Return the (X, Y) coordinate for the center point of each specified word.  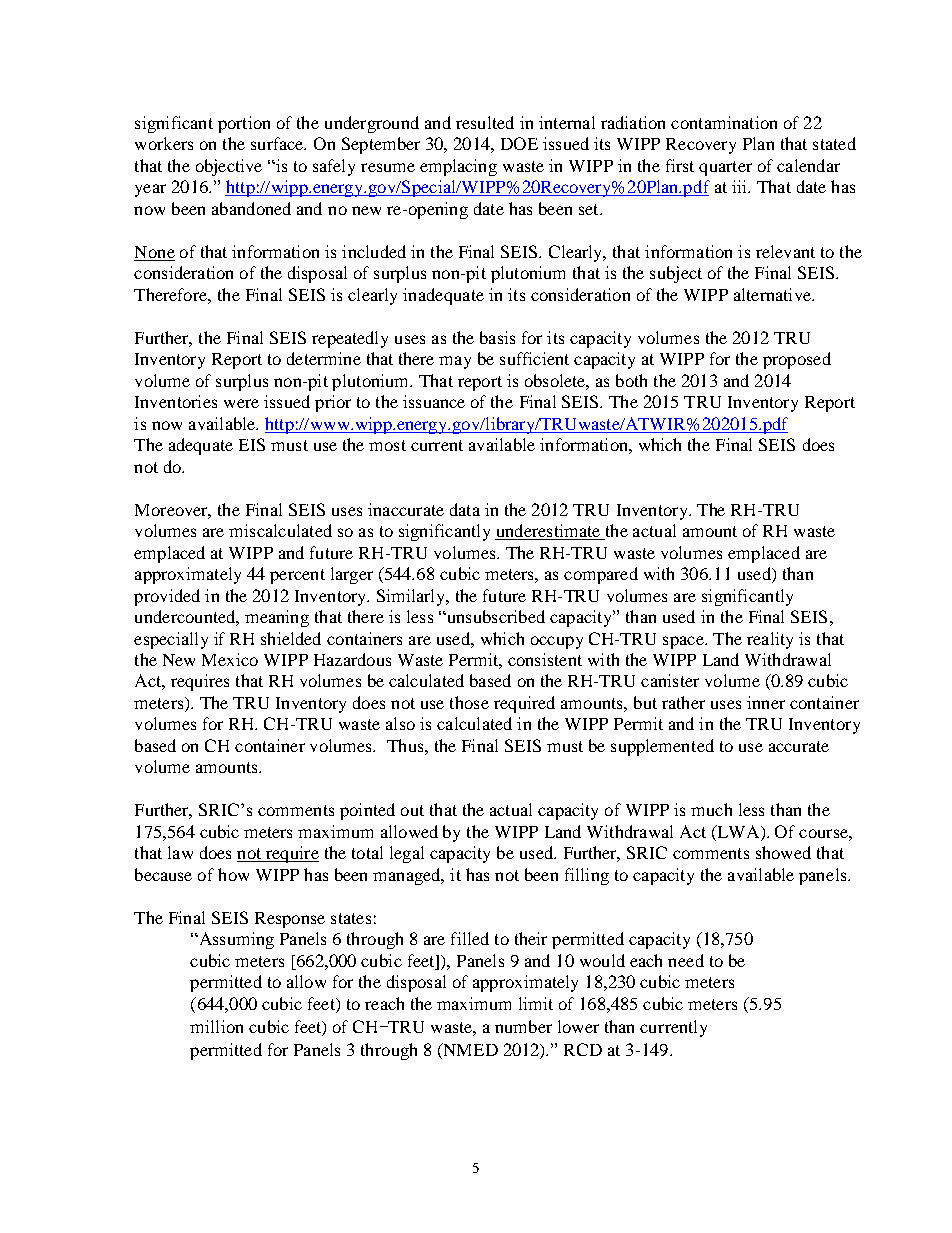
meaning (277, 618)
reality (770, 640)
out (412, 810)
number (523, 1026)
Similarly (412, 597)
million (216, 1026)
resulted (485, 122)
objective (229, 167)
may (455, 362)
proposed (797, 360)
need (686, 960)
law (180, 852)
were (241, 403)
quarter (725, 168)
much (711, 809)
